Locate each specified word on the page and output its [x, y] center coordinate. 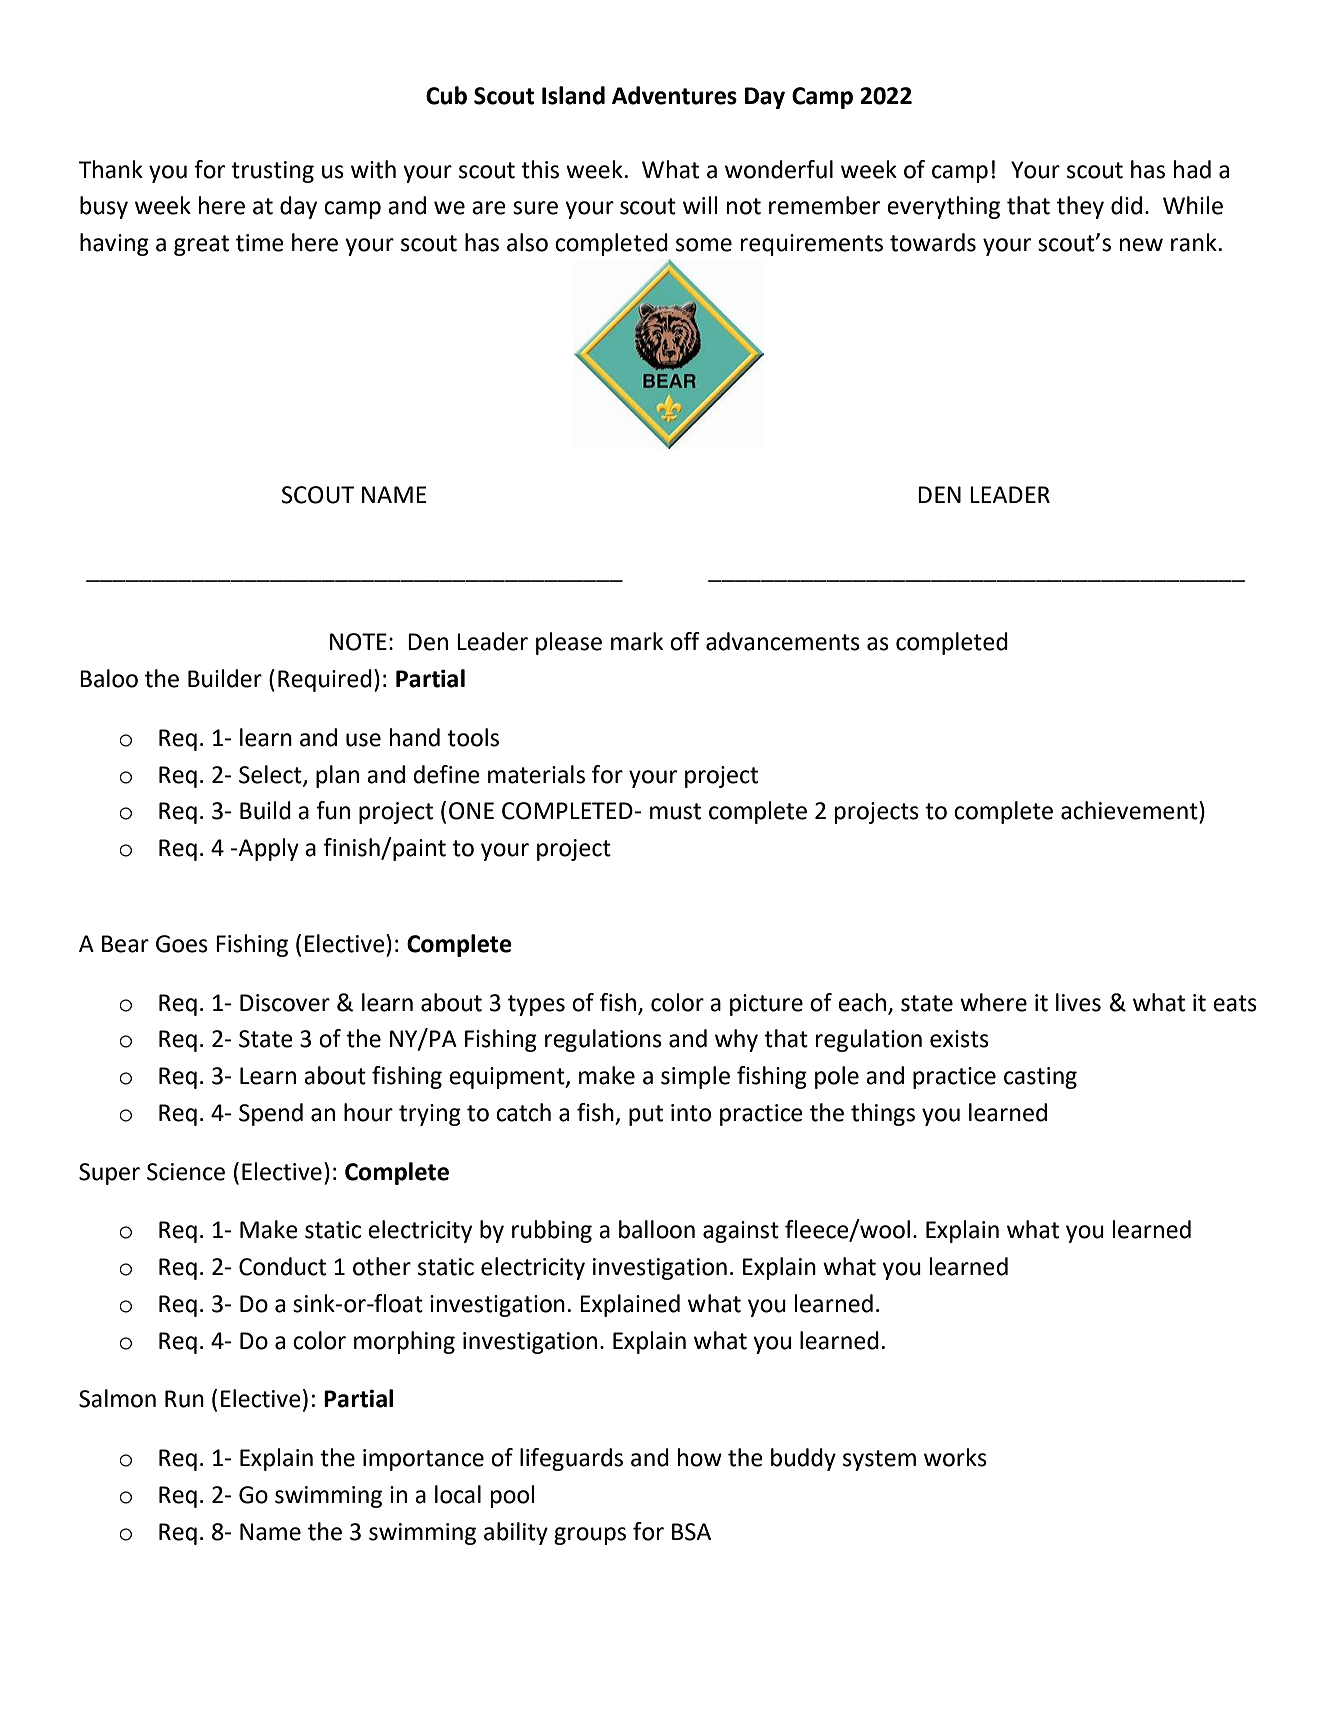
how [700, 1457]
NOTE [358, 642]
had [1192, 169]
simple [695, 1077]
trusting [272, 172]
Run [184, 1399]
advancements [783, 641]
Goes [182, 944]
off [685, 641]
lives [1078, 1002]
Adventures [674, 95]
